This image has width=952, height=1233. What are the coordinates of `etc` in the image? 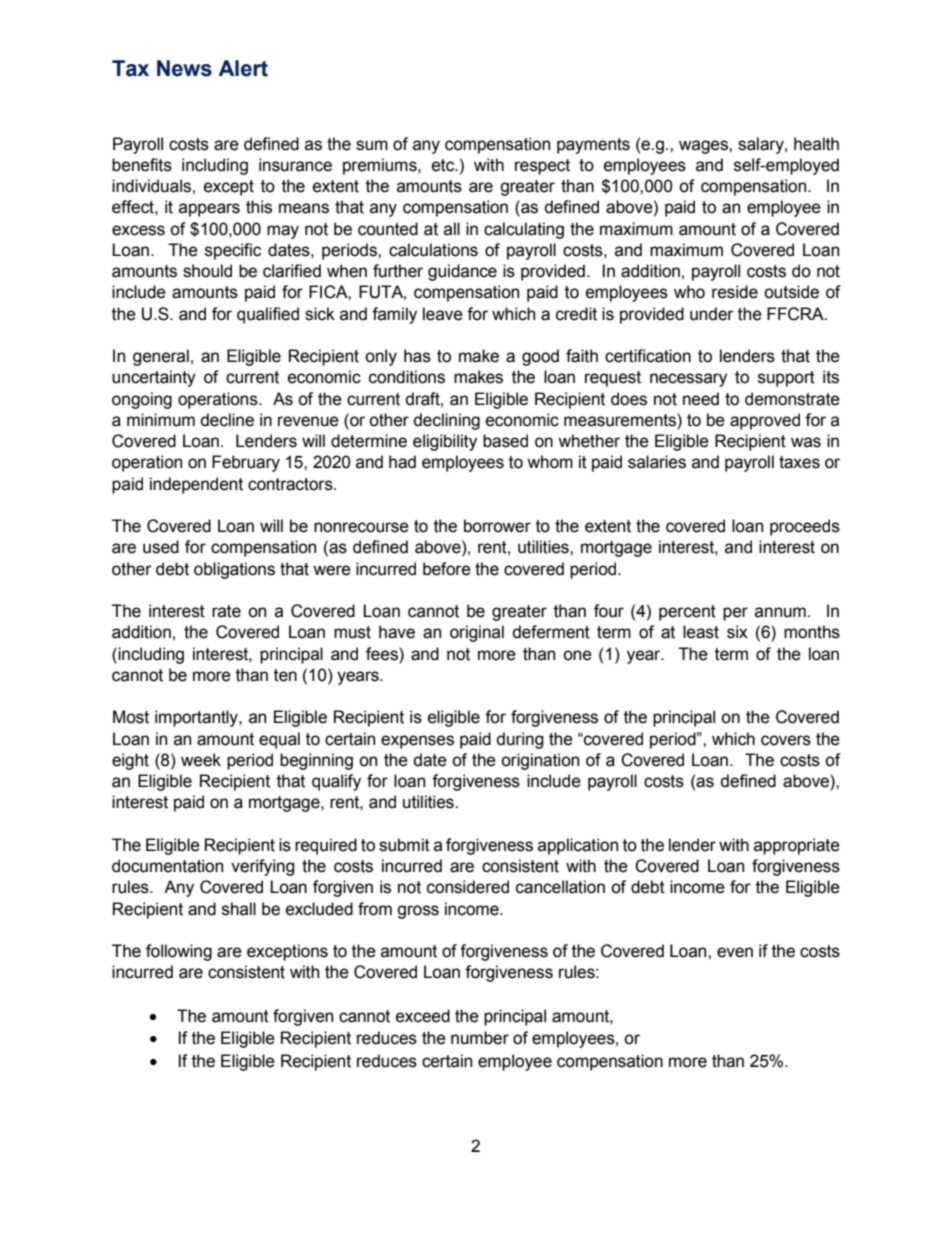 It's located at (444, 165).
